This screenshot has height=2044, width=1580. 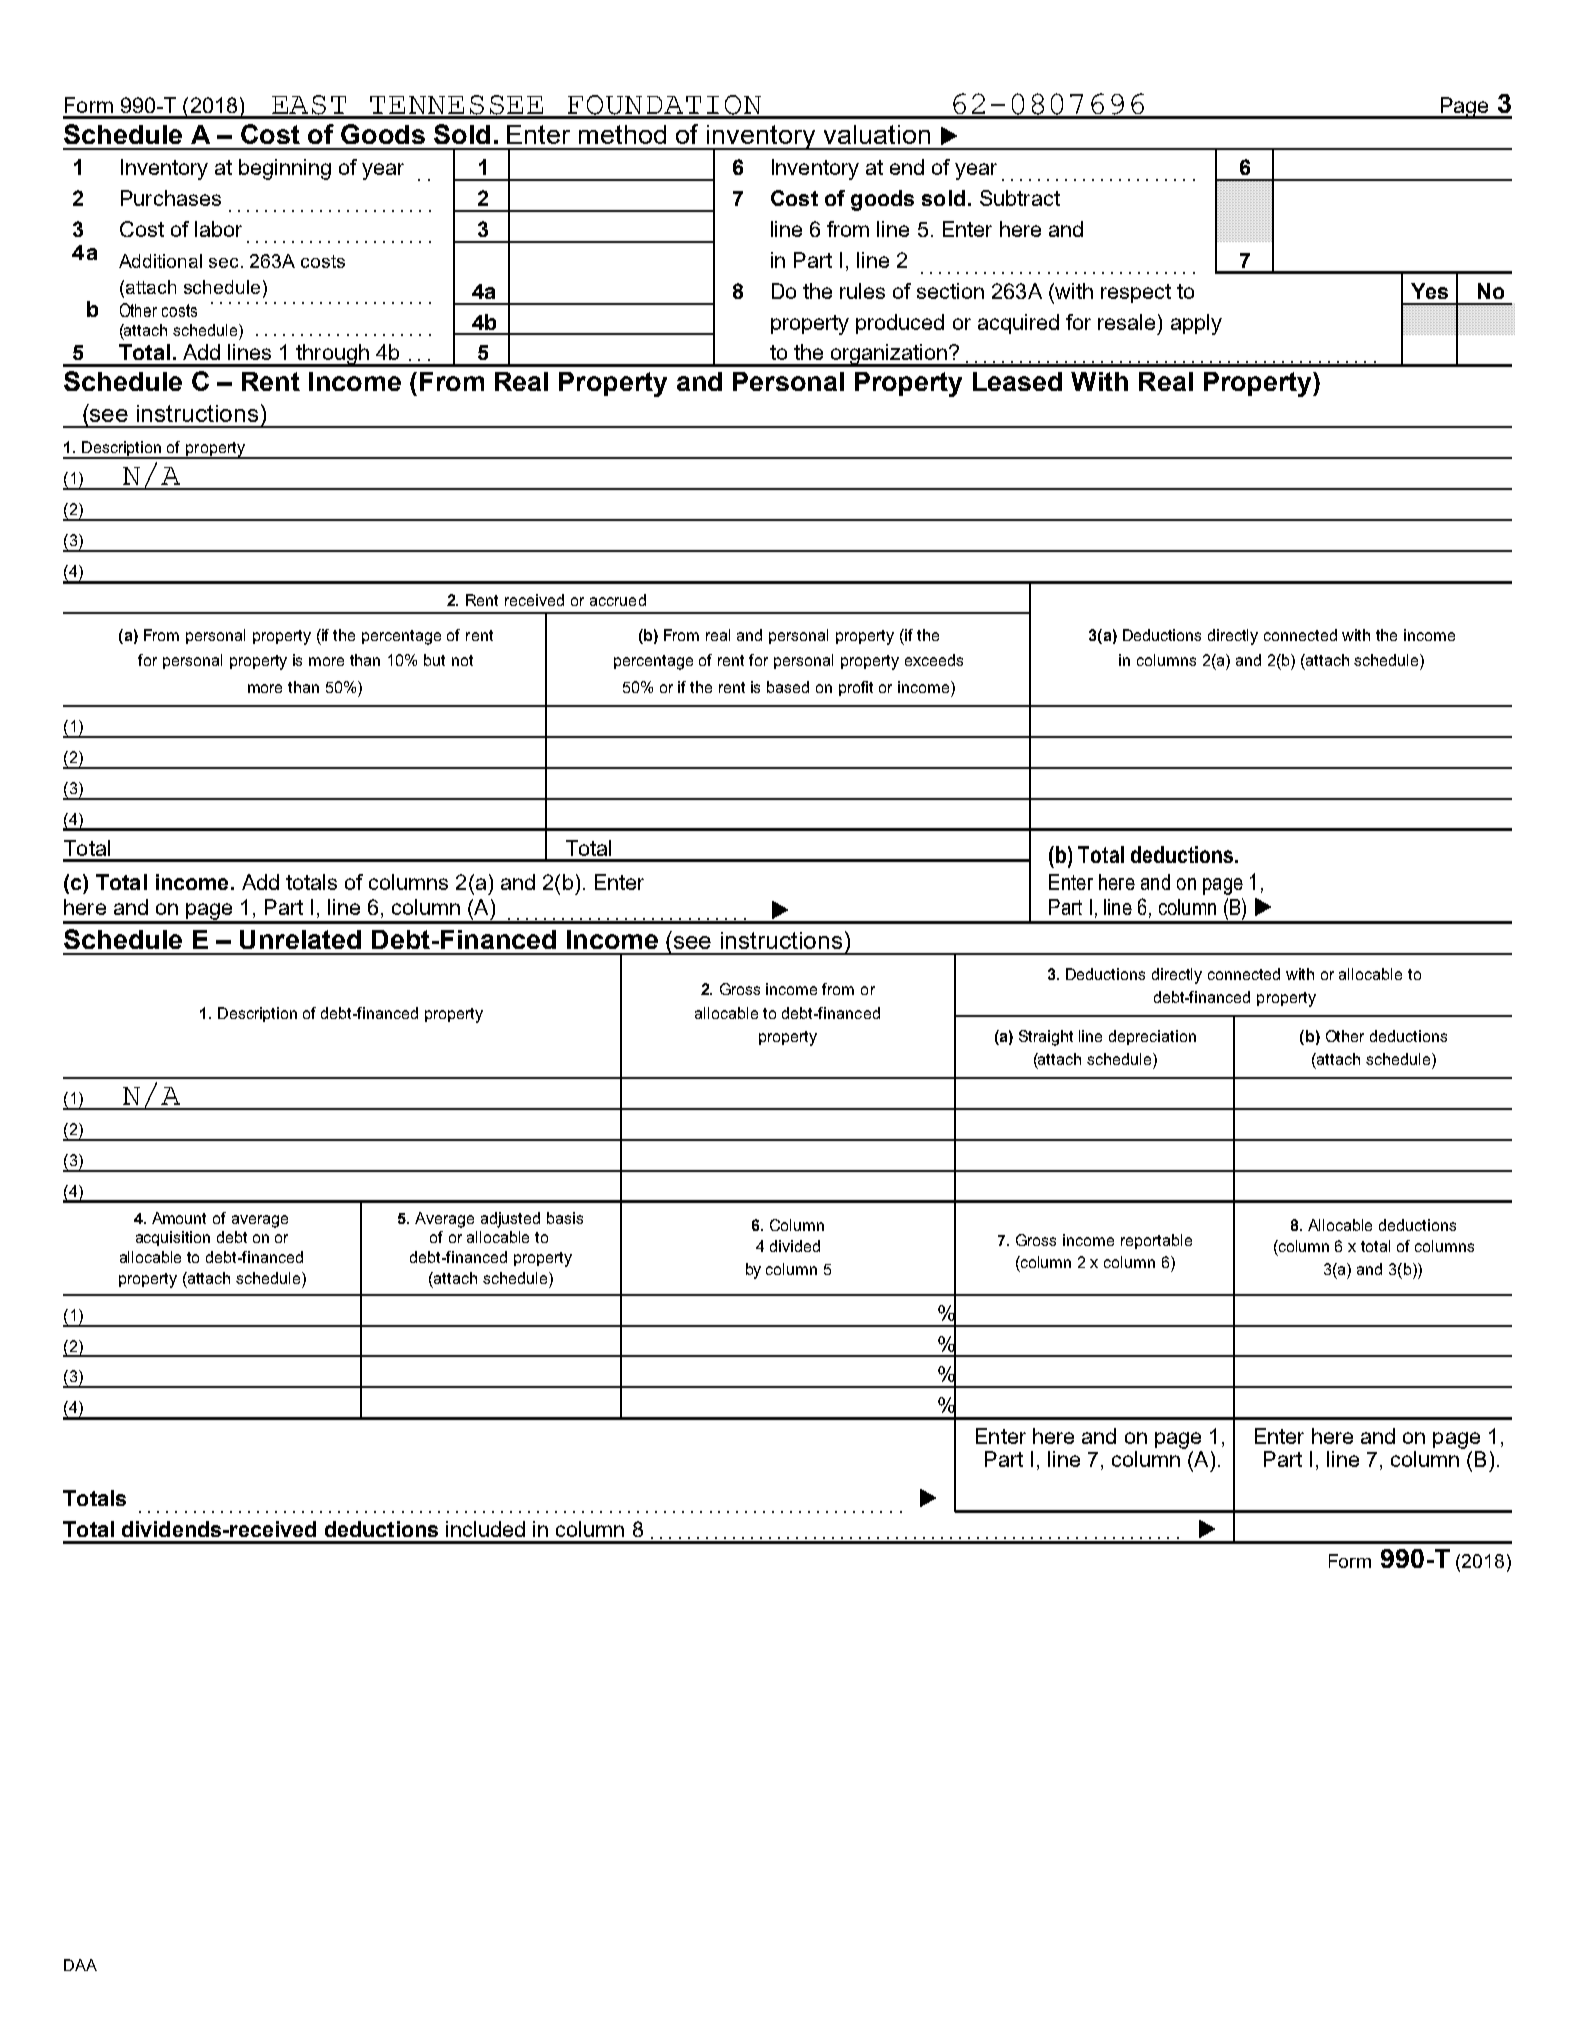 What do you see at coordinates (80, 1965) in the screenshot?
I see `DAA` at bounding box center [80, 1965].
